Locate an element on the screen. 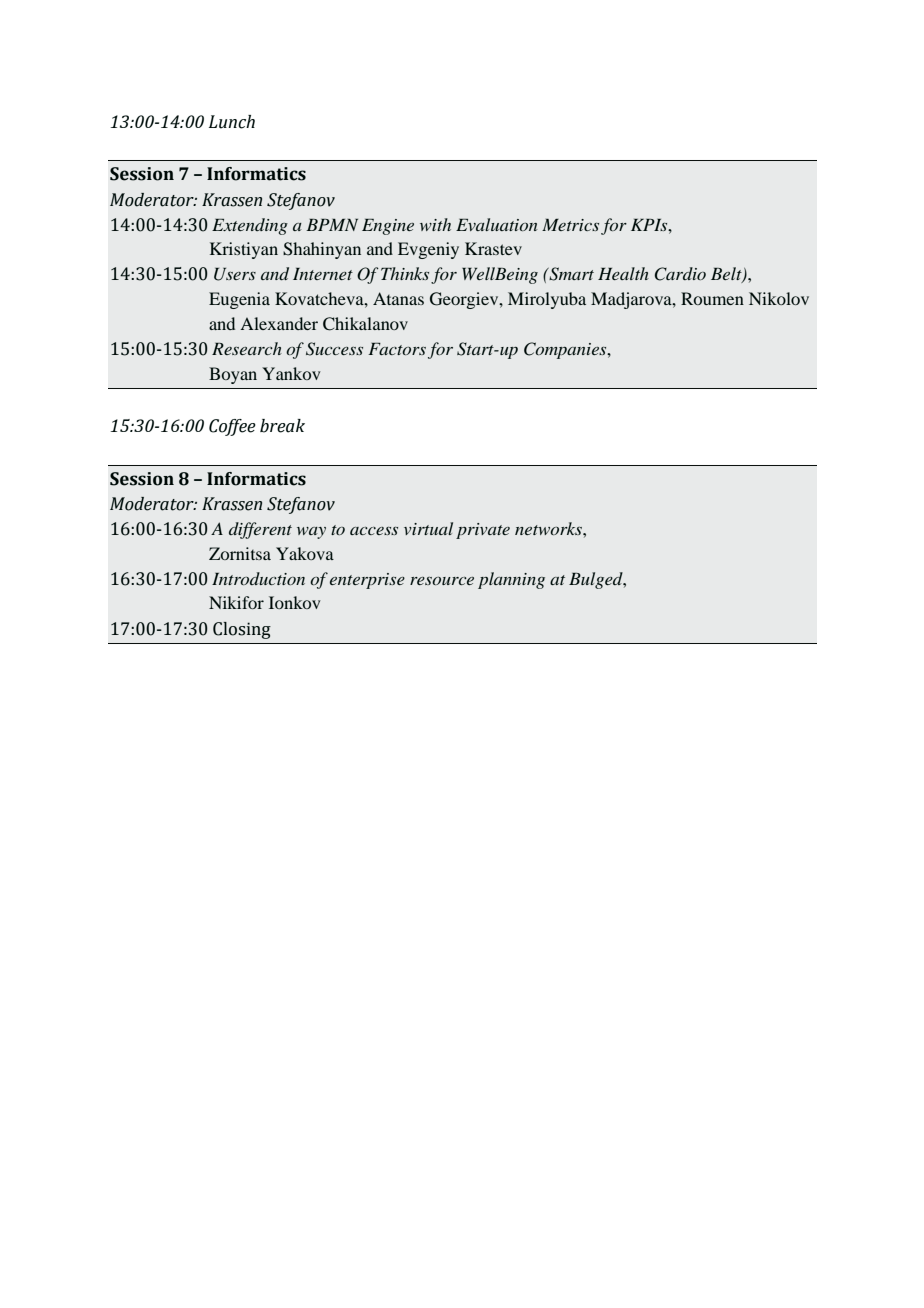  planning is located at coordinates (511, 580).
